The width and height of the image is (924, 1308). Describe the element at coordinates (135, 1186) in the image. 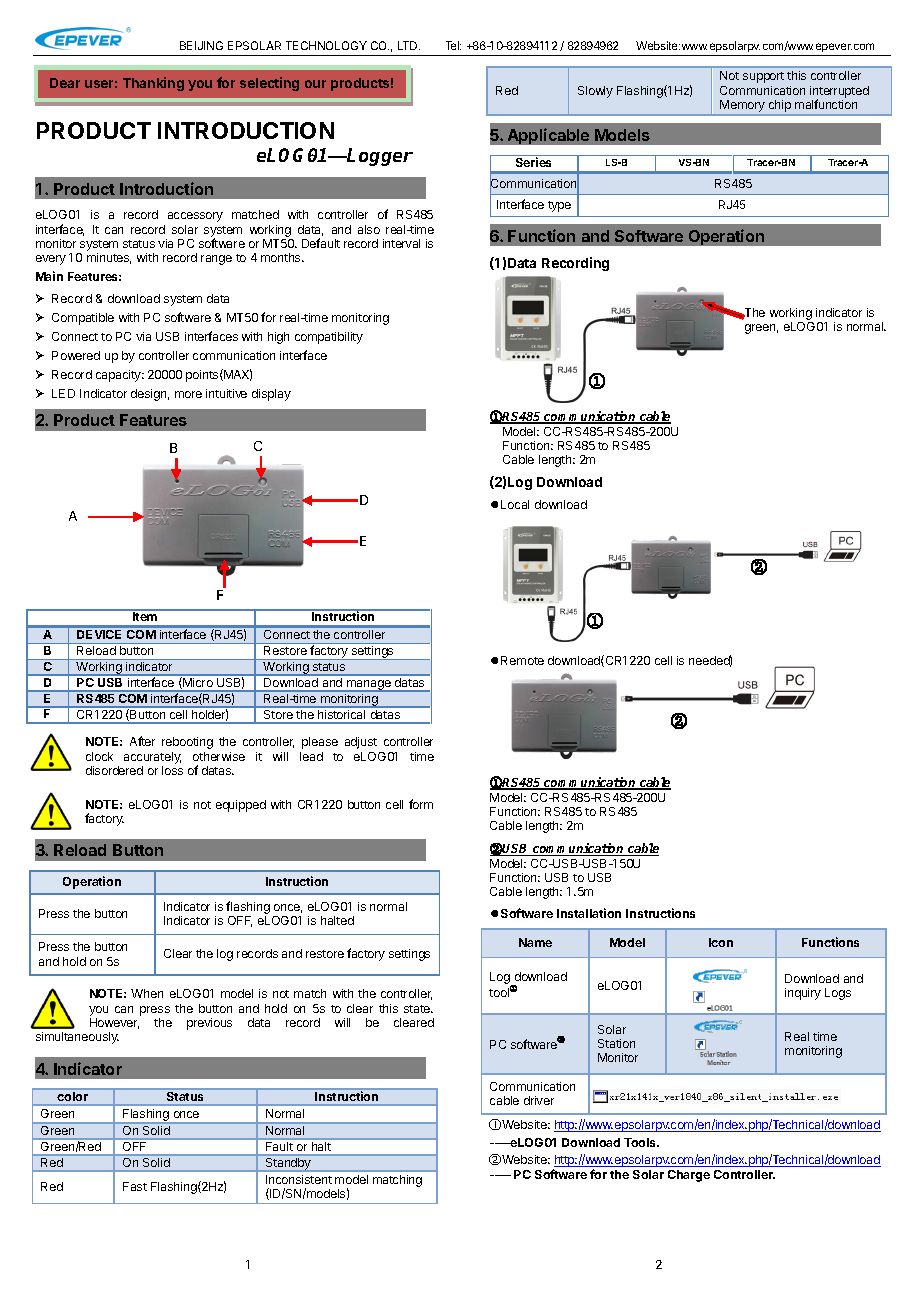

I see `Fast` at that location.
